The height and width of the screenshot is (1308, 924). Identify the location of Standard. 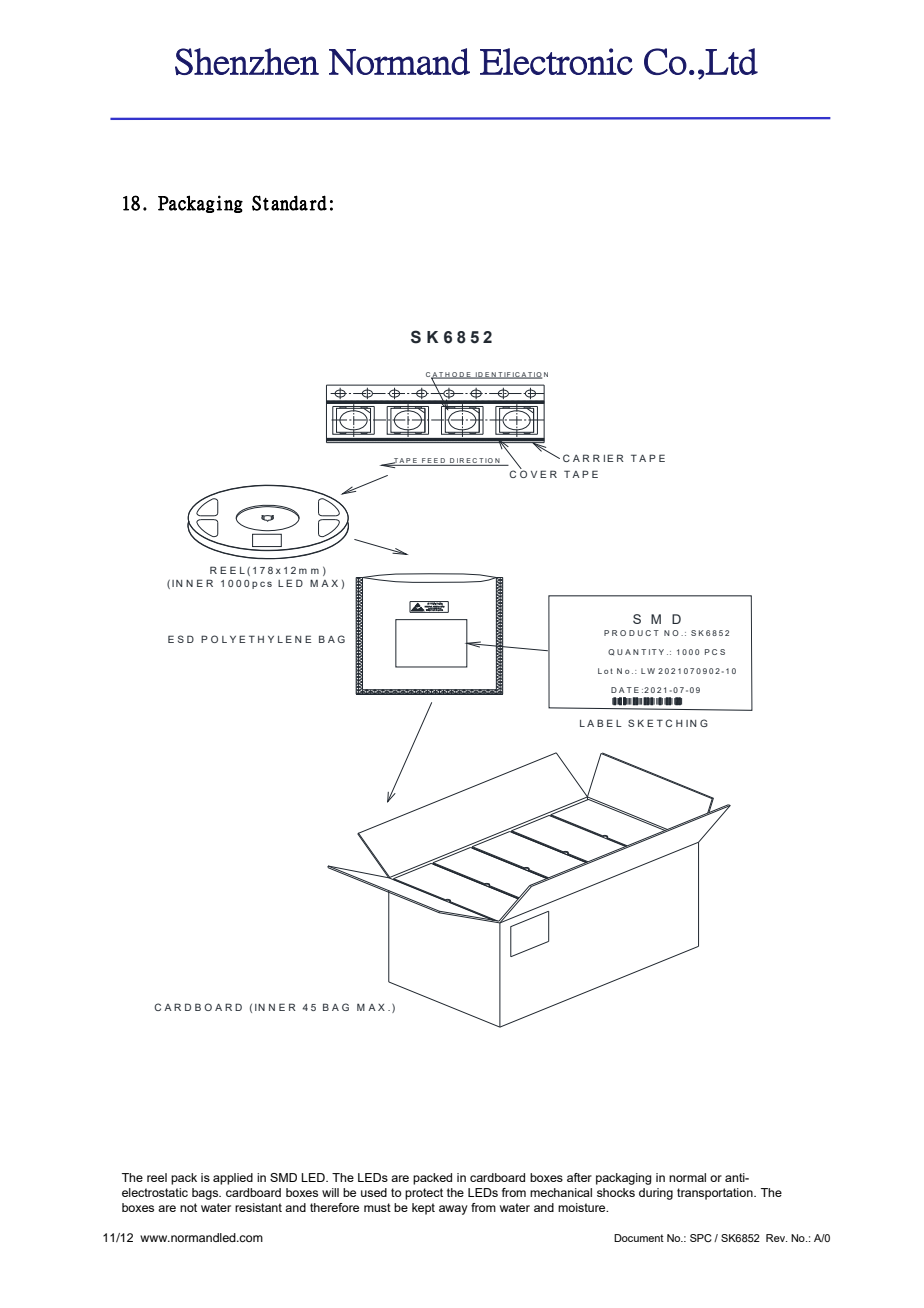
(289, 203).
